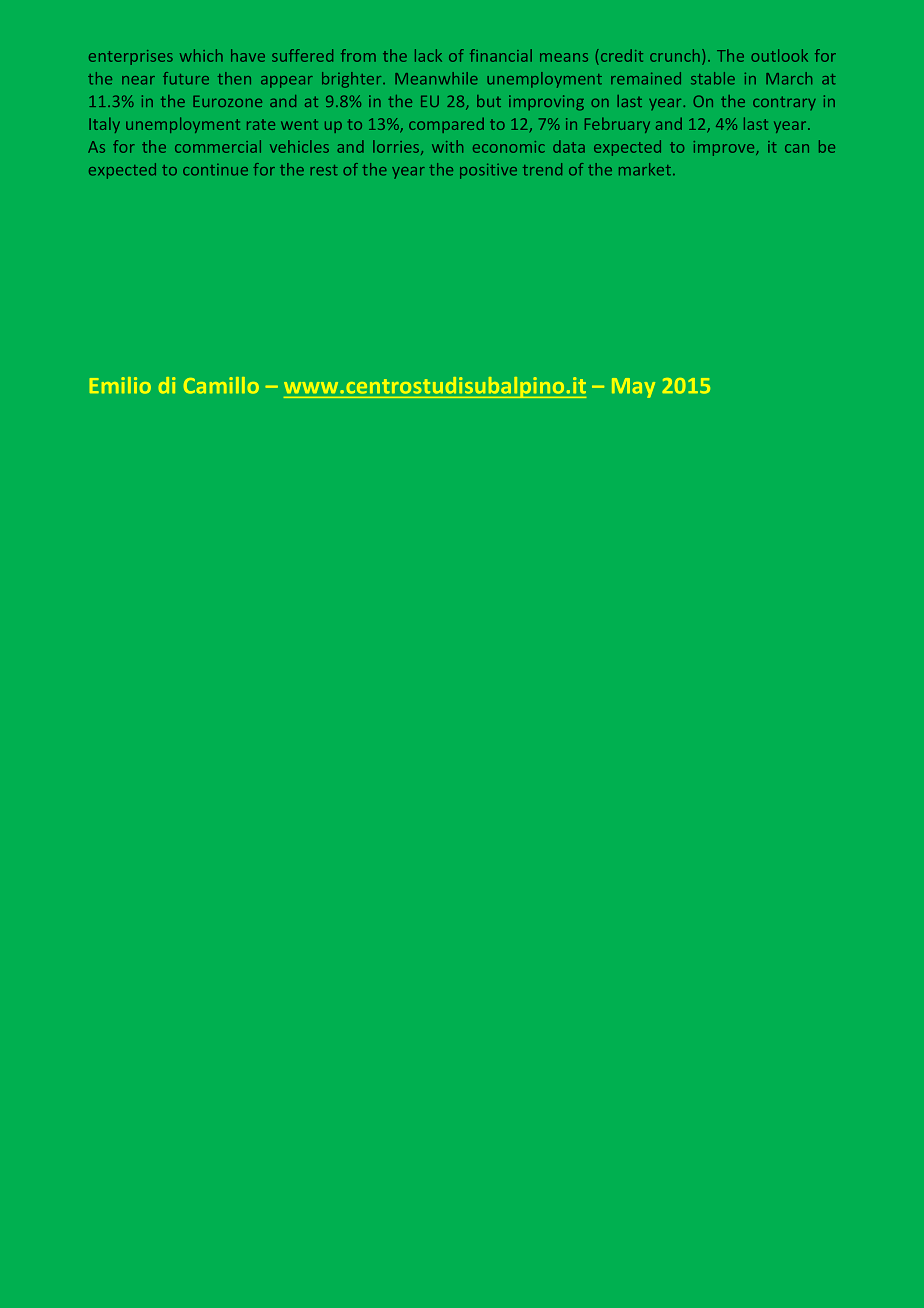  What do you see at coordinates (713, 78) in the document?
I see `stable` at bounding box center [713, 78].
